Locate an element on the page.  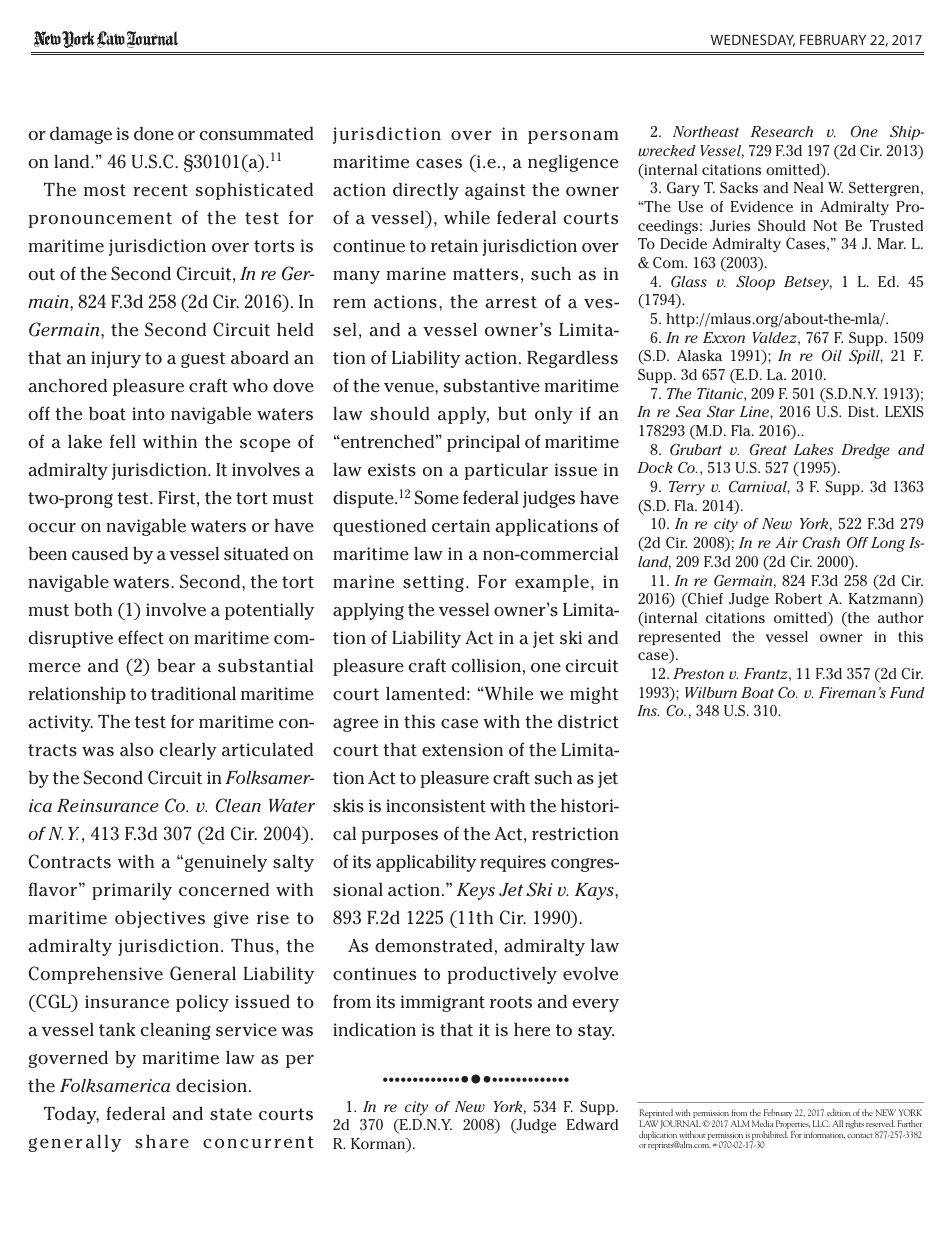
done is located at coordinates (154, 133).
